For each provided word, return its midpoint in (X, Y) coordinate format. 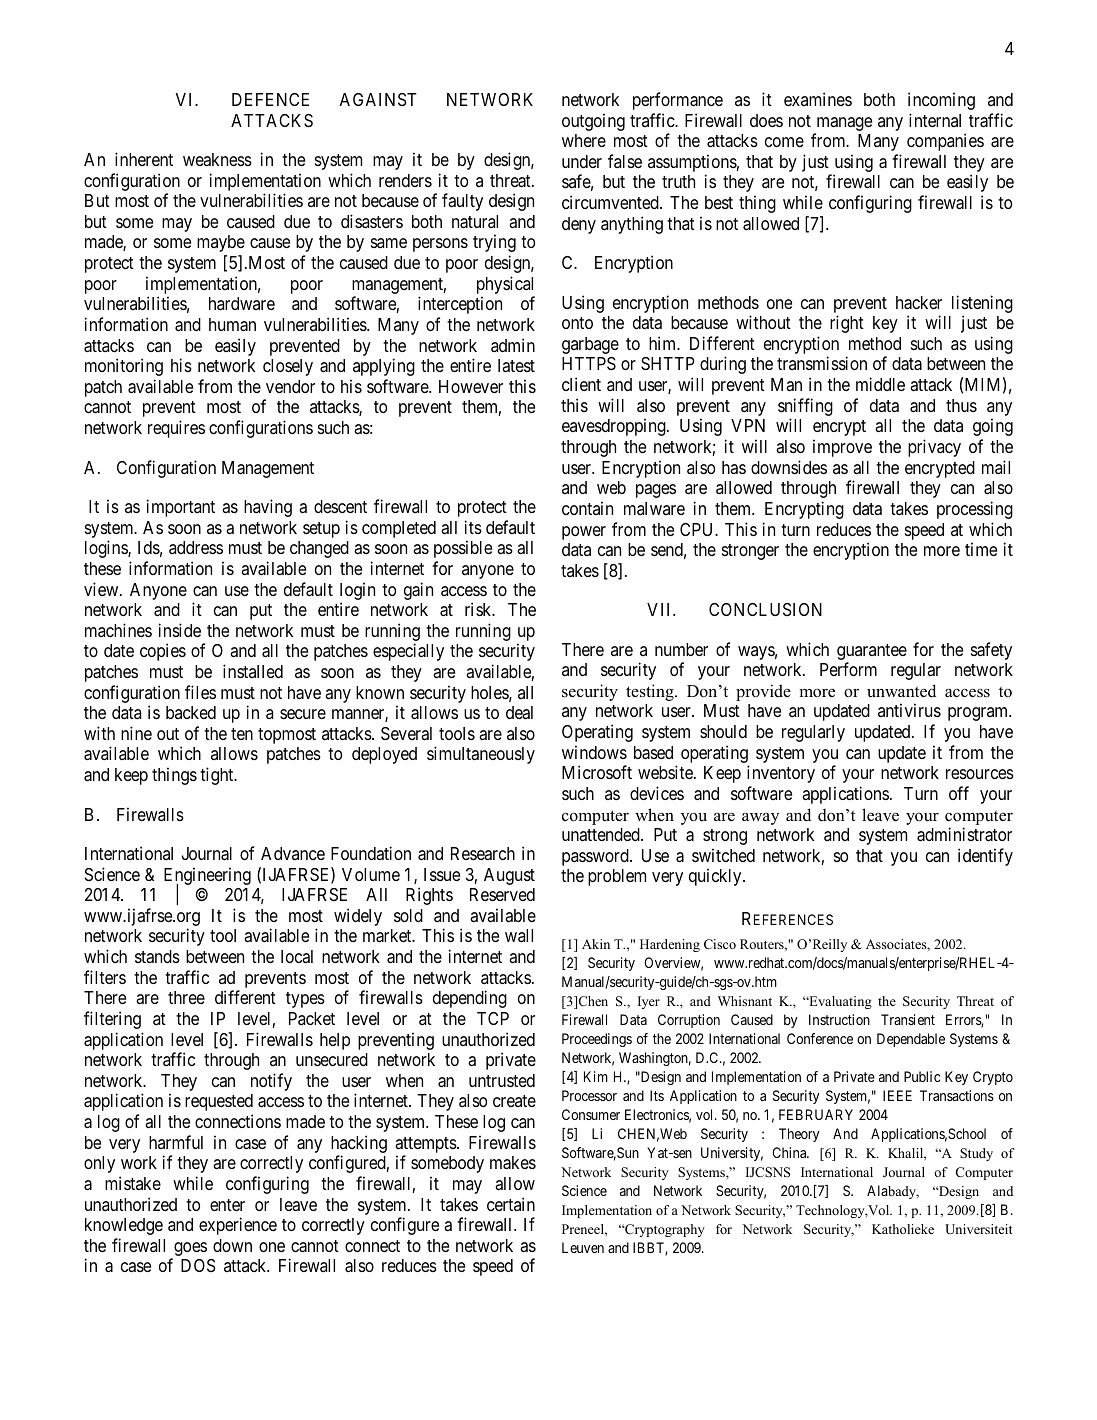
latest (516, 365)
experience (238, 1226)
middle (880, 384)
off (959, 793)
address (196, 547)
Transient (908, 1019)
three (186, 997)
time (981, 549)
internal (935, 120)
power (584, 533)
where (584, 140)
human (232, 325)
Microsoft (597, 772)
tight (218, 776)
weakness (217, 159)
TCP (493, 1018)
